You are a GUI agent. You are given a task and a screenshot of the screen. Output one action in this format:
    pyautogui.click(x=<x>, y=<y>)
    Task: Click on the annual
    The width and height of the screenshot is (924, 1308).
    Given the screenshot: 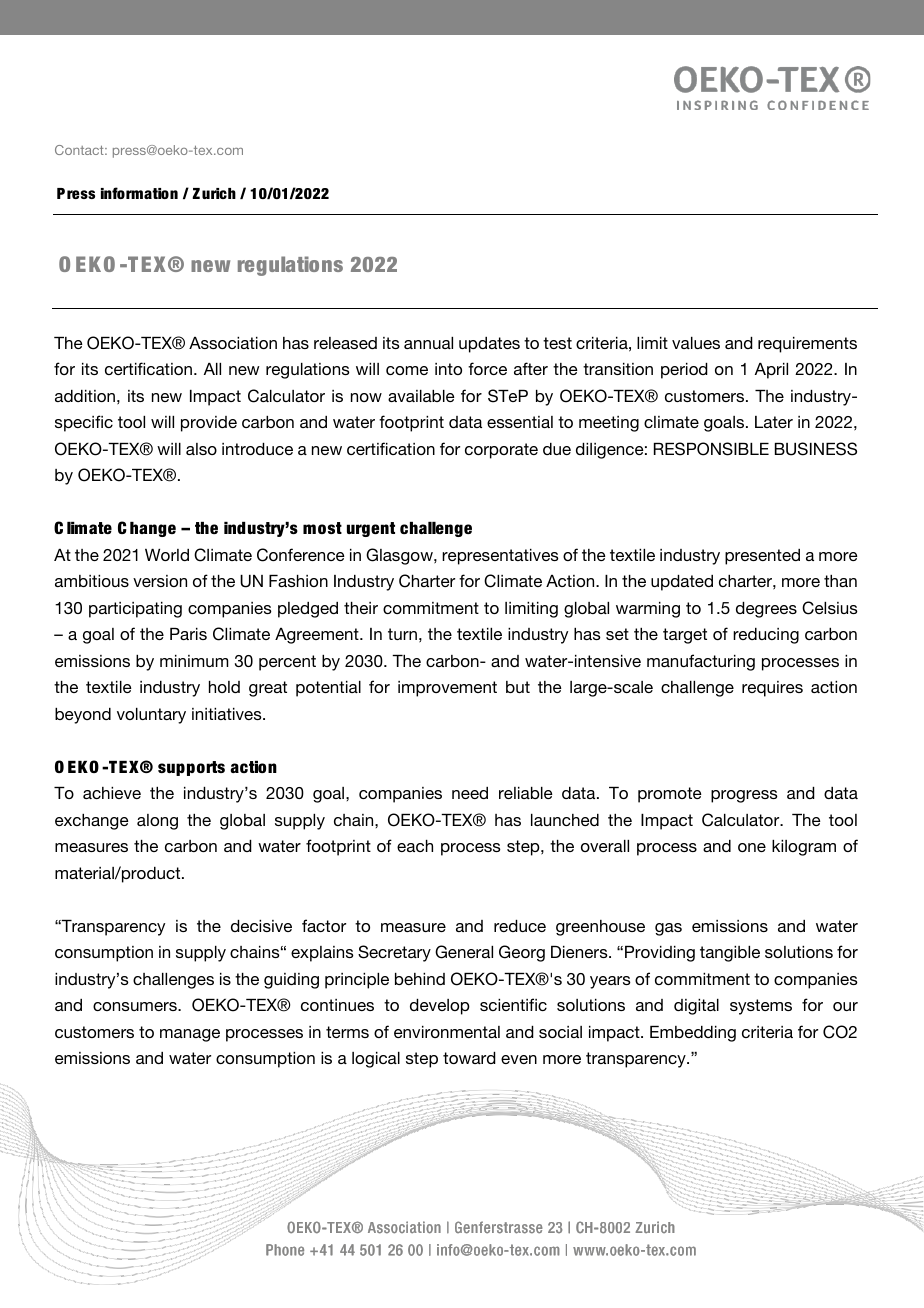 What is the action you would take?
    pyautogui.click(x=428, y=343)
